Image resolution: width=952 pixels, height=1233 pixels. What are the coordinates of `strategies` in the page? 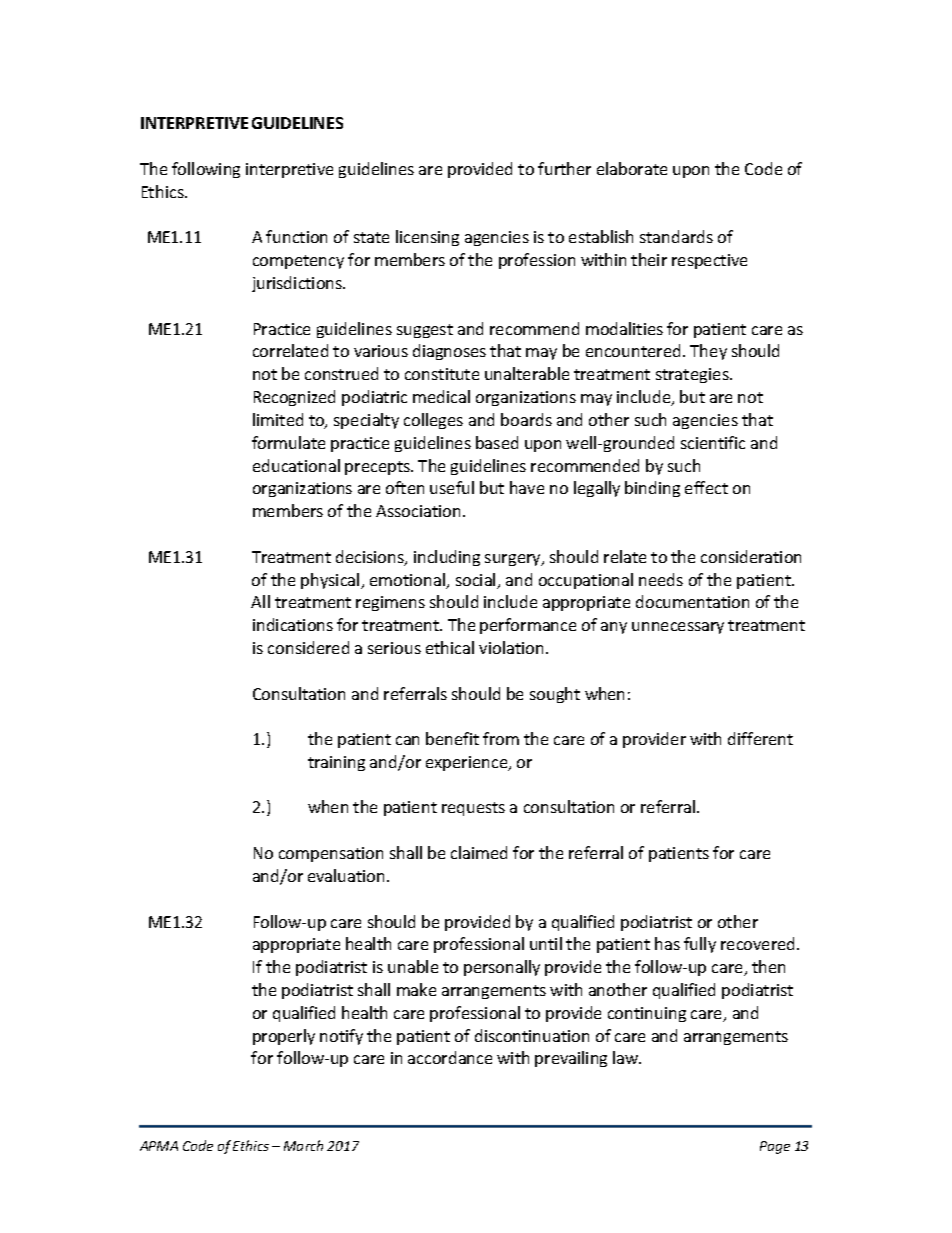 It's located at (693, 375).
